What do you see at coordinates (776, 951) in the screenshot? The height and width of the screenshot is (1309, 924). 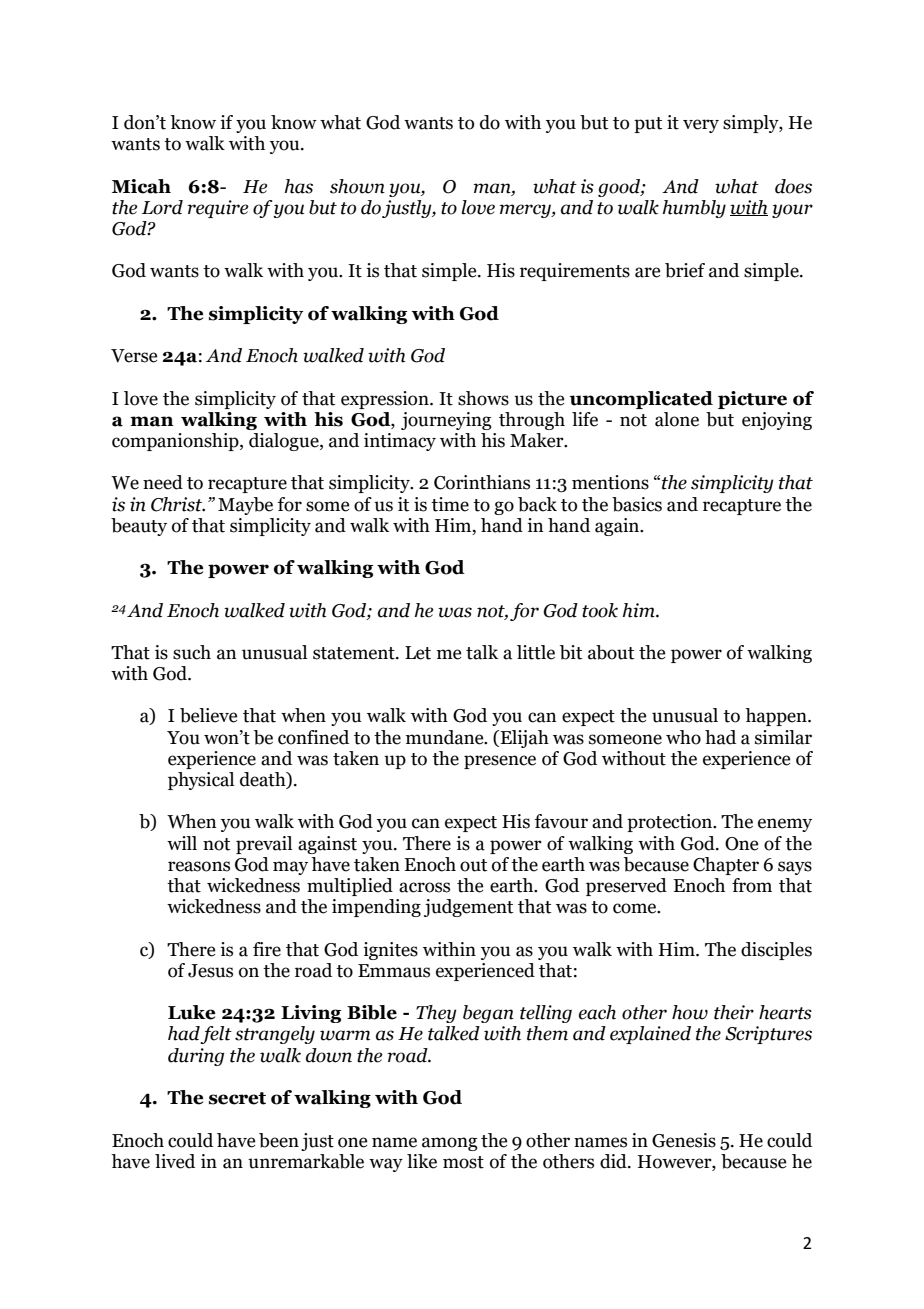 I see `disciples` at bounding box center [776, 951].
